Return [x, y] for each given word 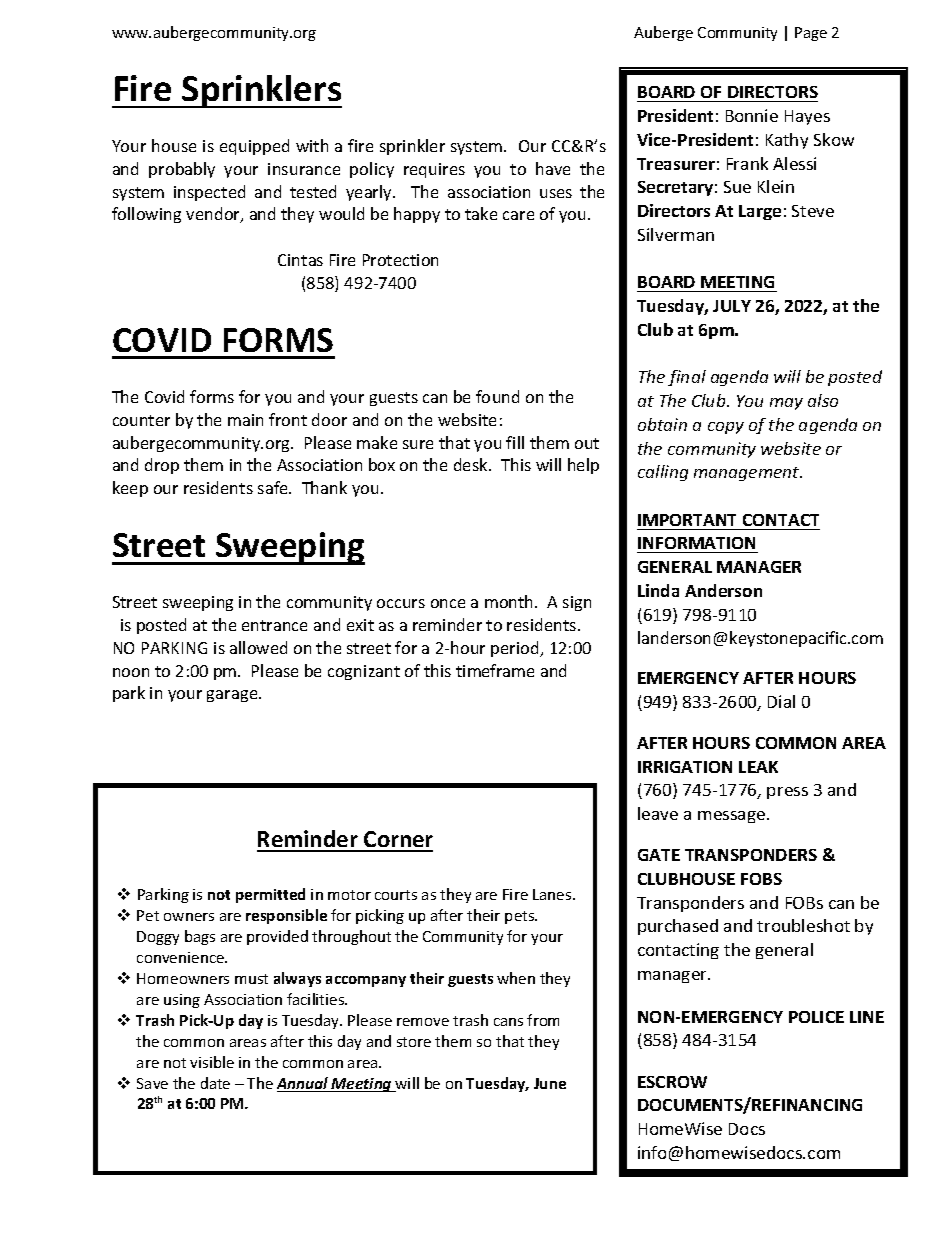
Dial [781, 701]
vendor [214, 215]
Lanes [553, 894]
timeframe [495, 670]
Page [811, 34]
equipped [254, 147]
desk [472, 464]
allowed [258, 647]
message [733, 817]
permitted [270, 895]
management [748, 474]
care [518, 215]
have [553, 168]
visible [212, 1062]
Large [760, 212]
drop [162, 466]
